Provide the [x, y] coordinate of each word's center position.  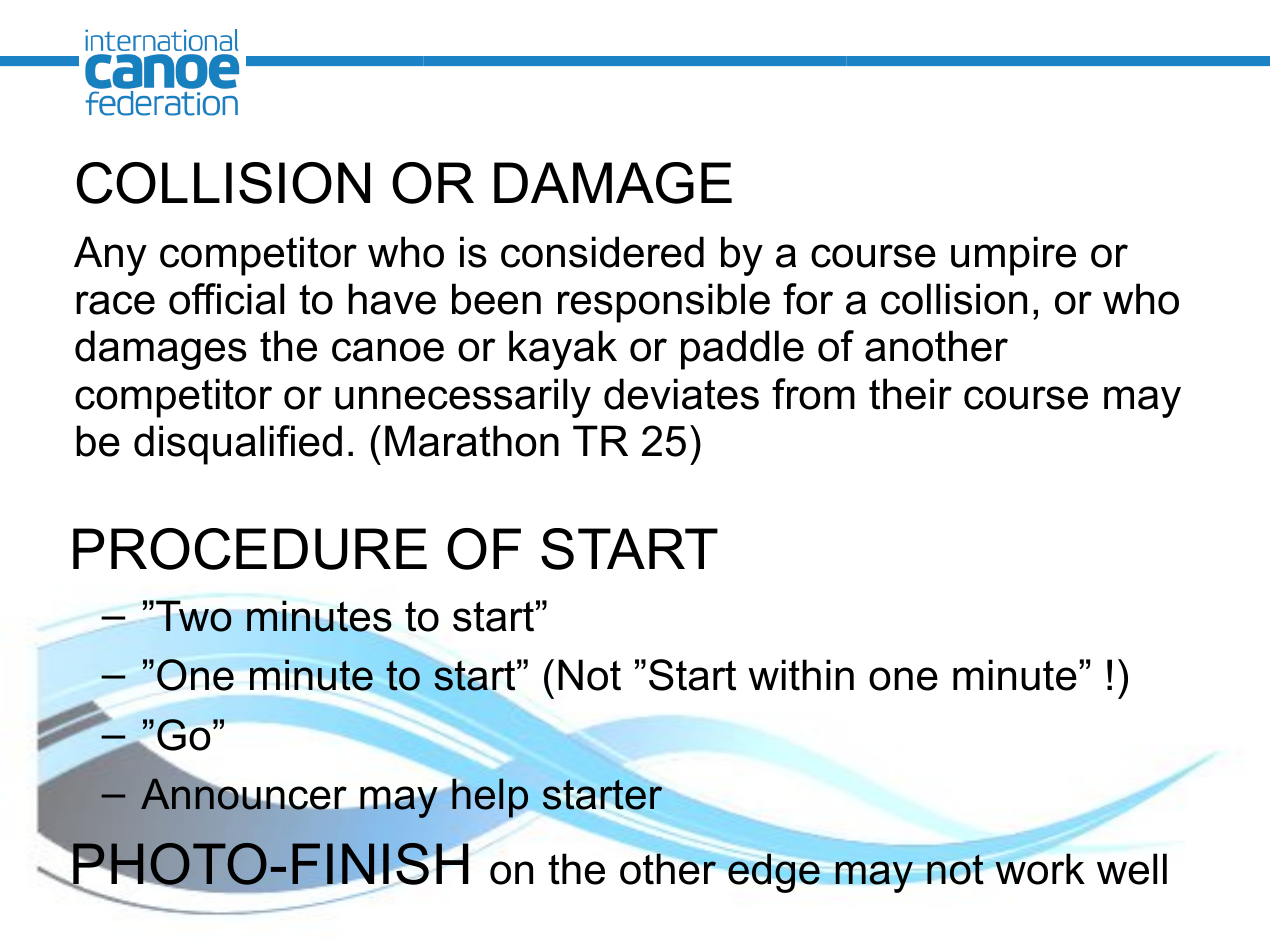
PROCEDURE [250, 549]
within [801, 675]
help [490, 798]
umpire [1013, 256]
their [910, 394]
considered [602, 252]
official [226, 299]
